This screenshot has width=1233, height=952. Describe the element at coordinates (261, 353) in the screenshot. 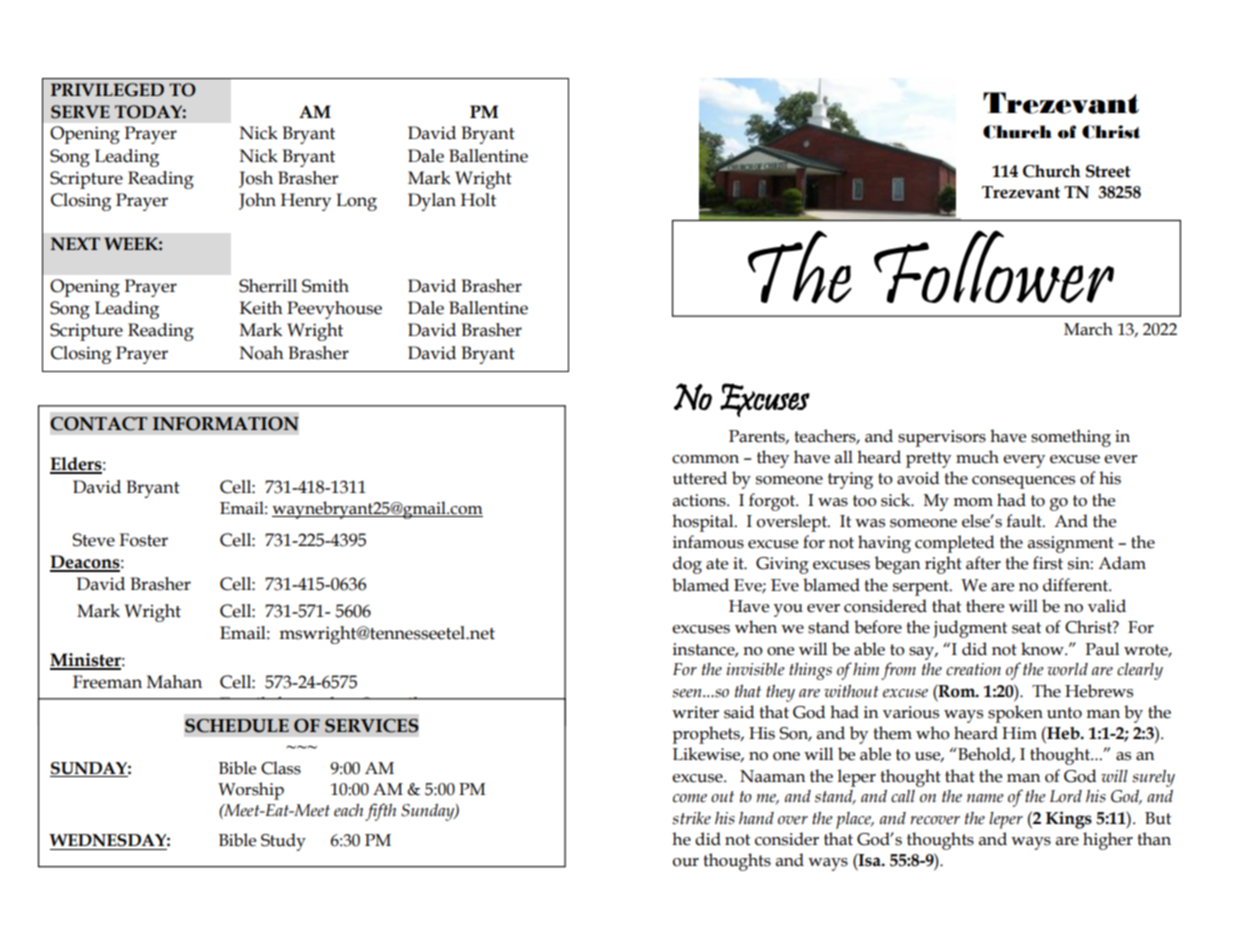

I see `Noah` at that location.
